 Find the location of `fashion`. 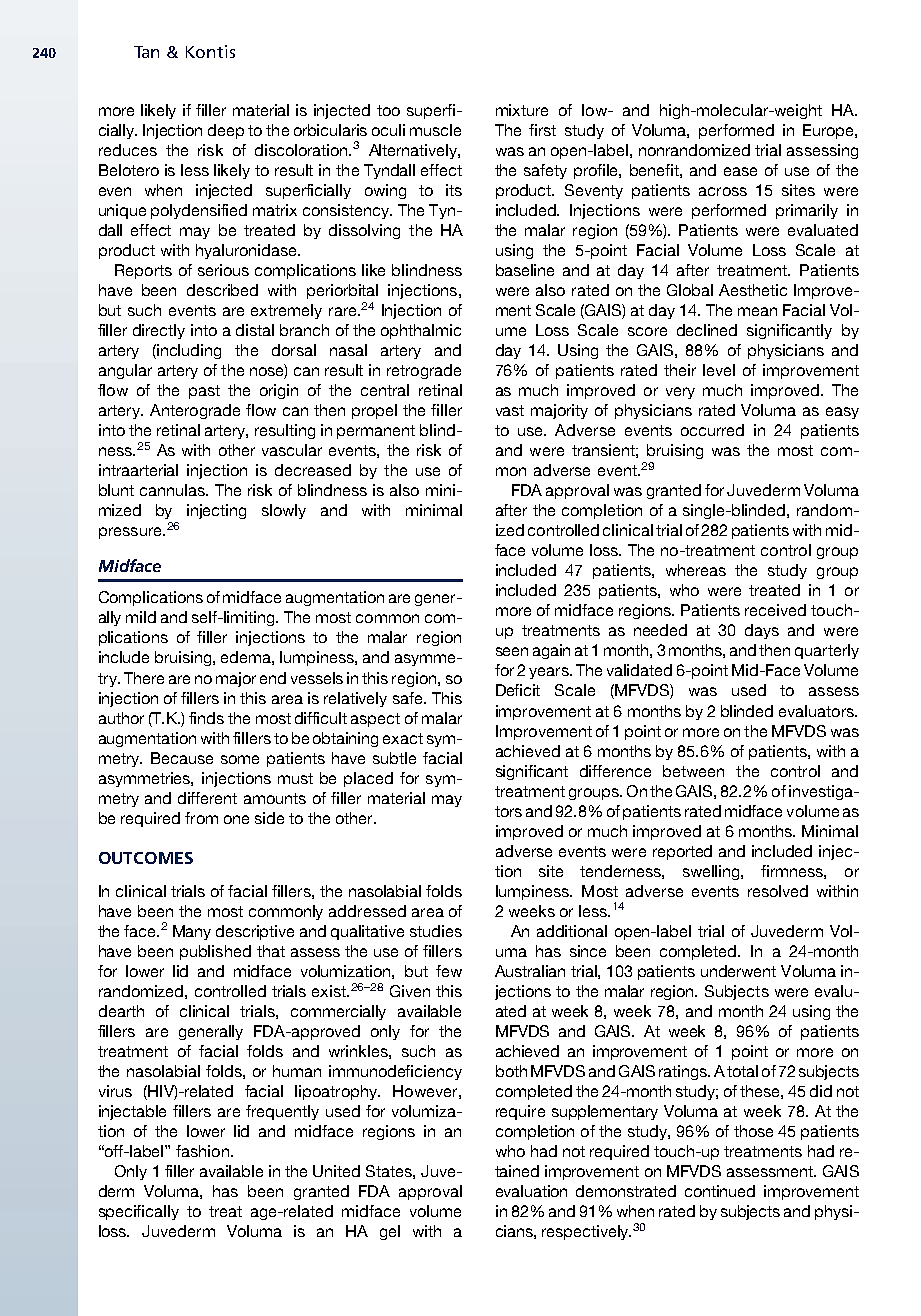

fashion is located at coordinates (202, 1151).
